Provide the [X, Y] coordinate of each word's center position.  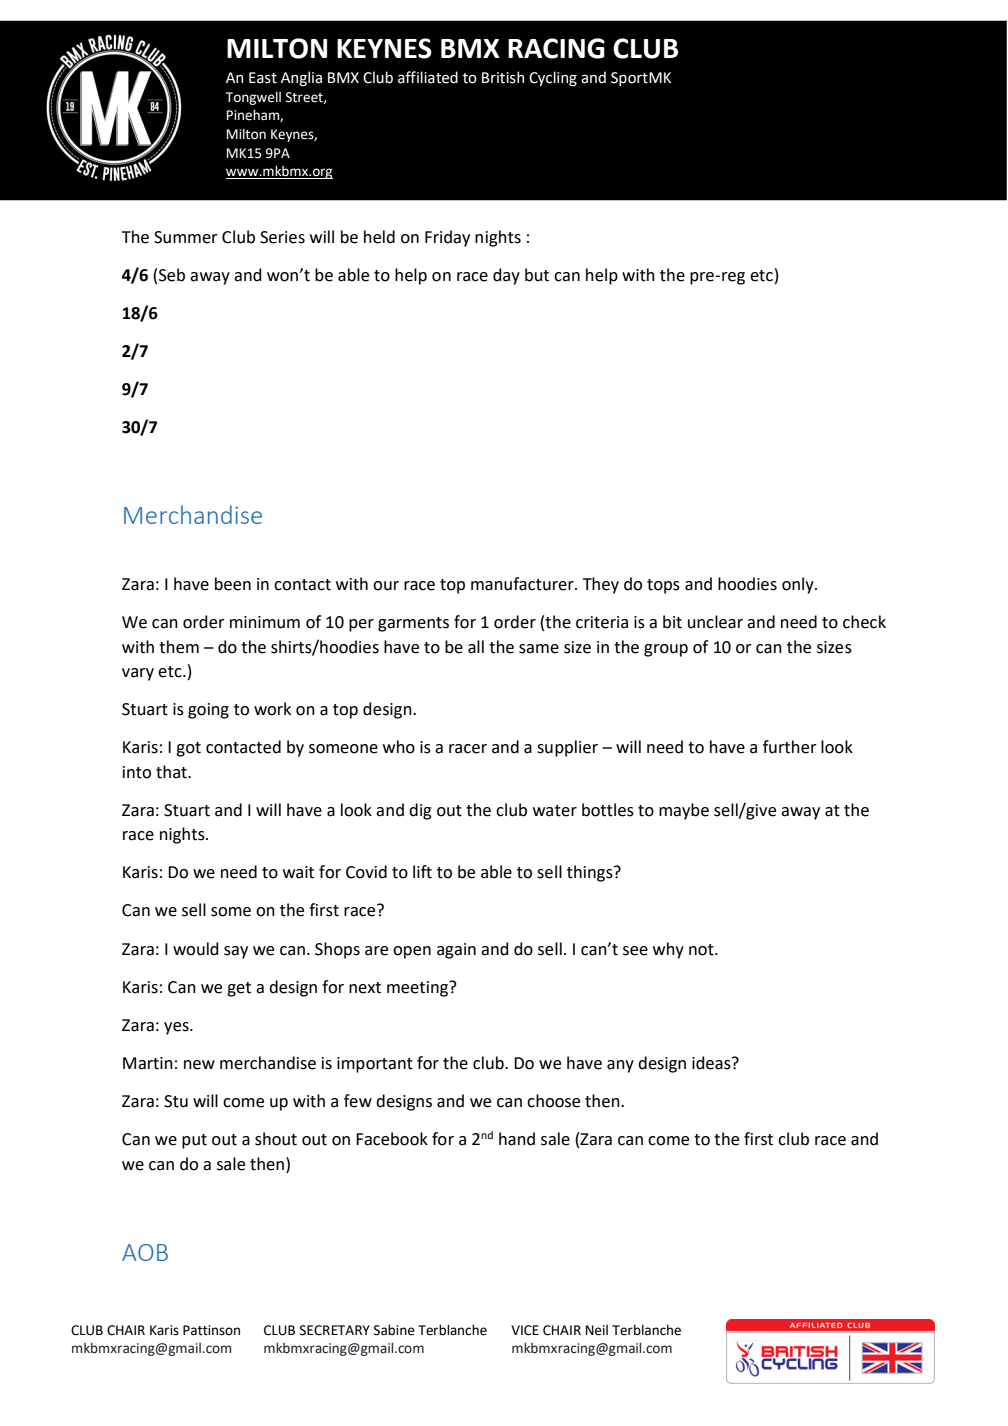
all [476, 647]
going [208, 711]
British [503, 77]
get [239, 989]
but [537, 275]
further [790, 747]
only [799, 585]
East [263, 78]
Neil [597, 1330]
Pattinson [211, 1330]
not [702, 950]
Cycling [553, 78]
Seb [172, 275]
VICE [525, 1330]
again [456, 951]
